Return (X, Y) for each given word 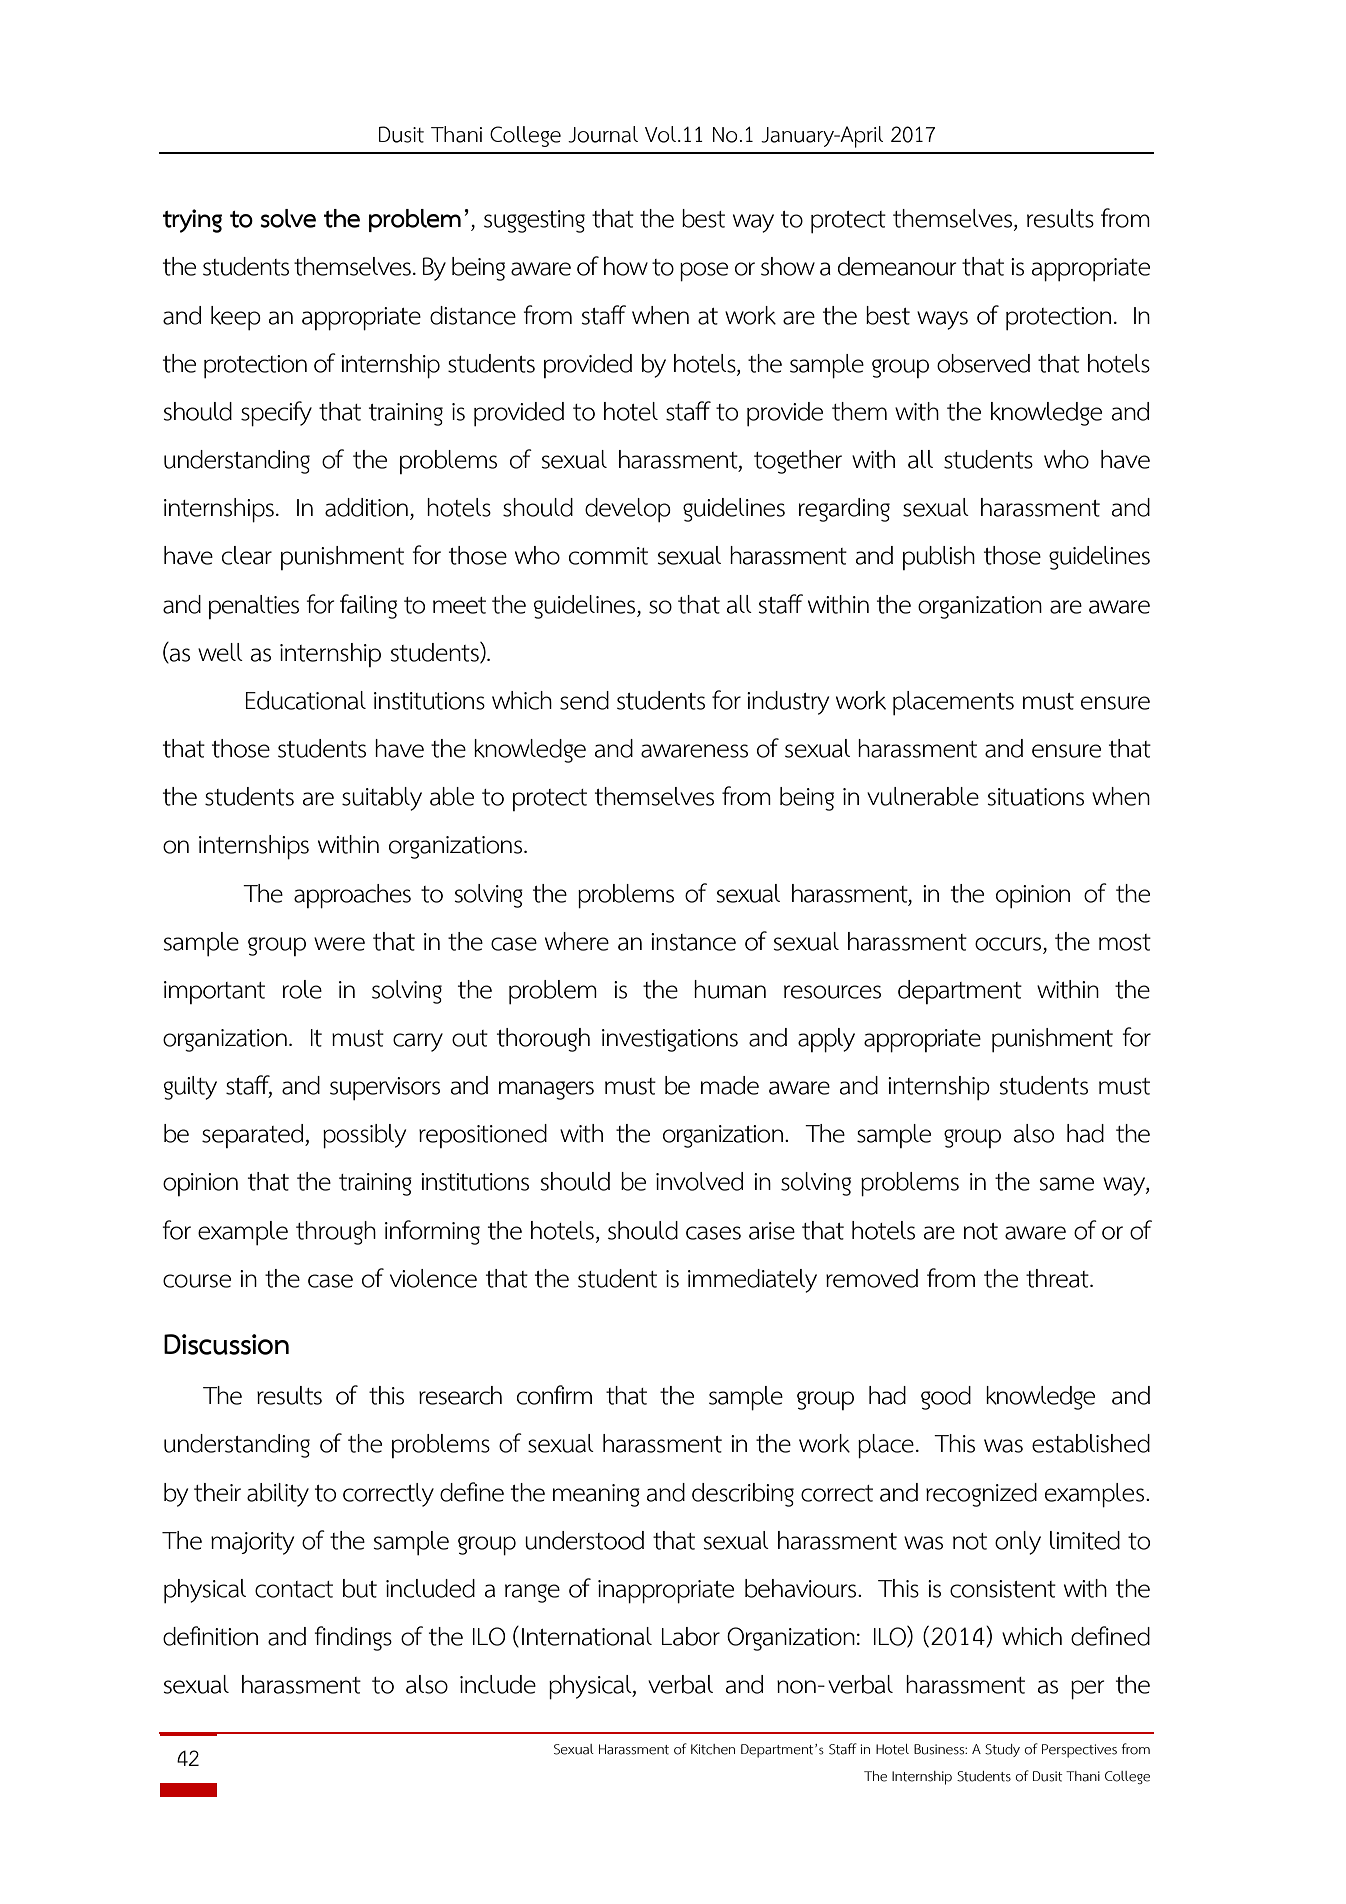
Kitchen (713, 1749)
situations (1035, 797)
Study (1002, 1750)
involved (699, 1181)
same (1066, 1184)
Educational (306, 700)
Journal (603, 134)
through (336, 1233)
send (584, 700)
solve (288, 218)
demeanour (897, 266)
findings (353, 1638)
